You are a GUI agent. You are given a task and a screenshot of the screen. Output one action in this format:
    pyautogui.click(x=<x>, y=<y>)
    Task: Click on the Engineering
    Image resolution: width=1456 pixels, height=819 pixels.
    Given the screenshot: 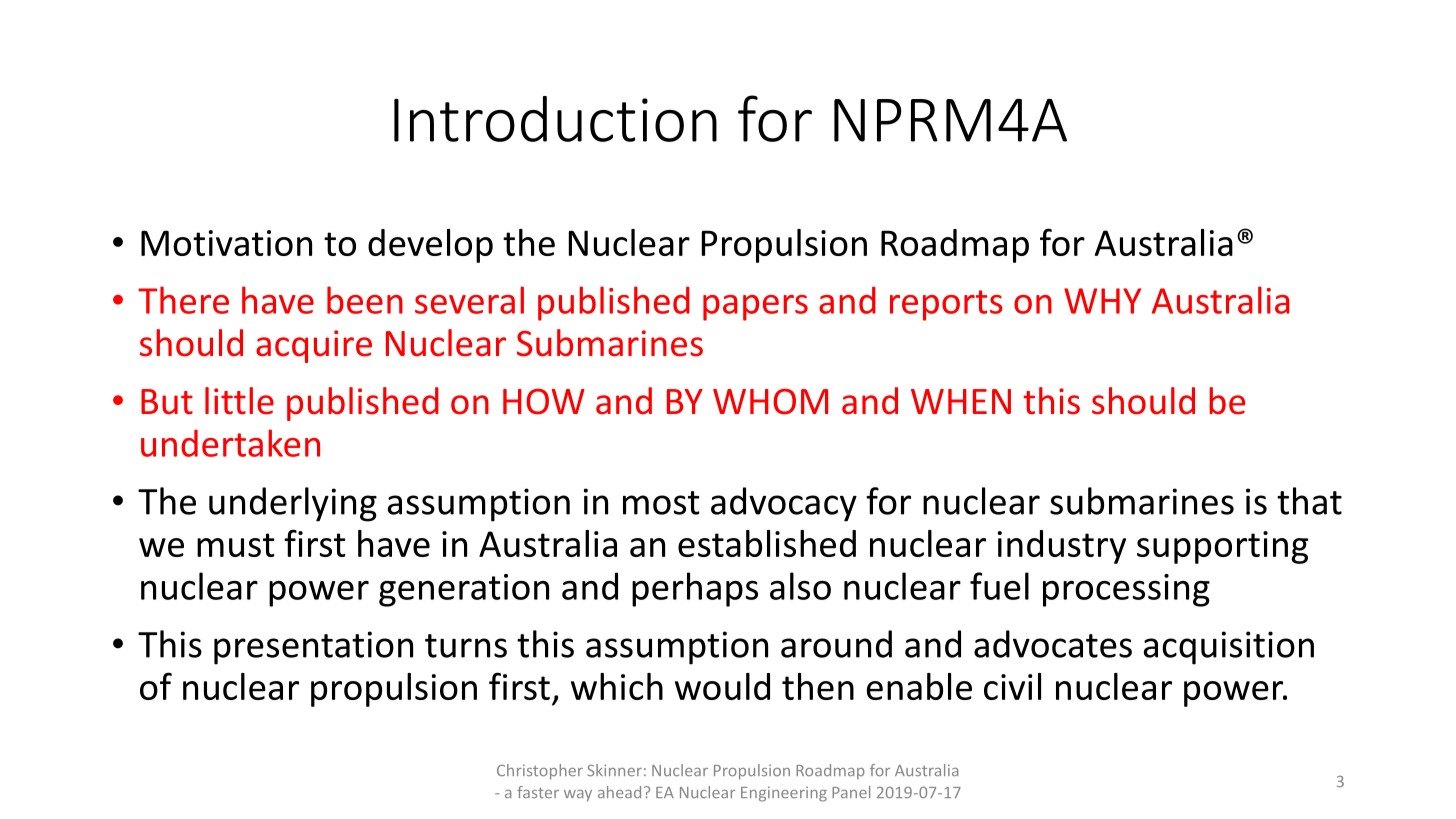 What is the action you would take?
    pyautogui.click(x=784, y=794)
